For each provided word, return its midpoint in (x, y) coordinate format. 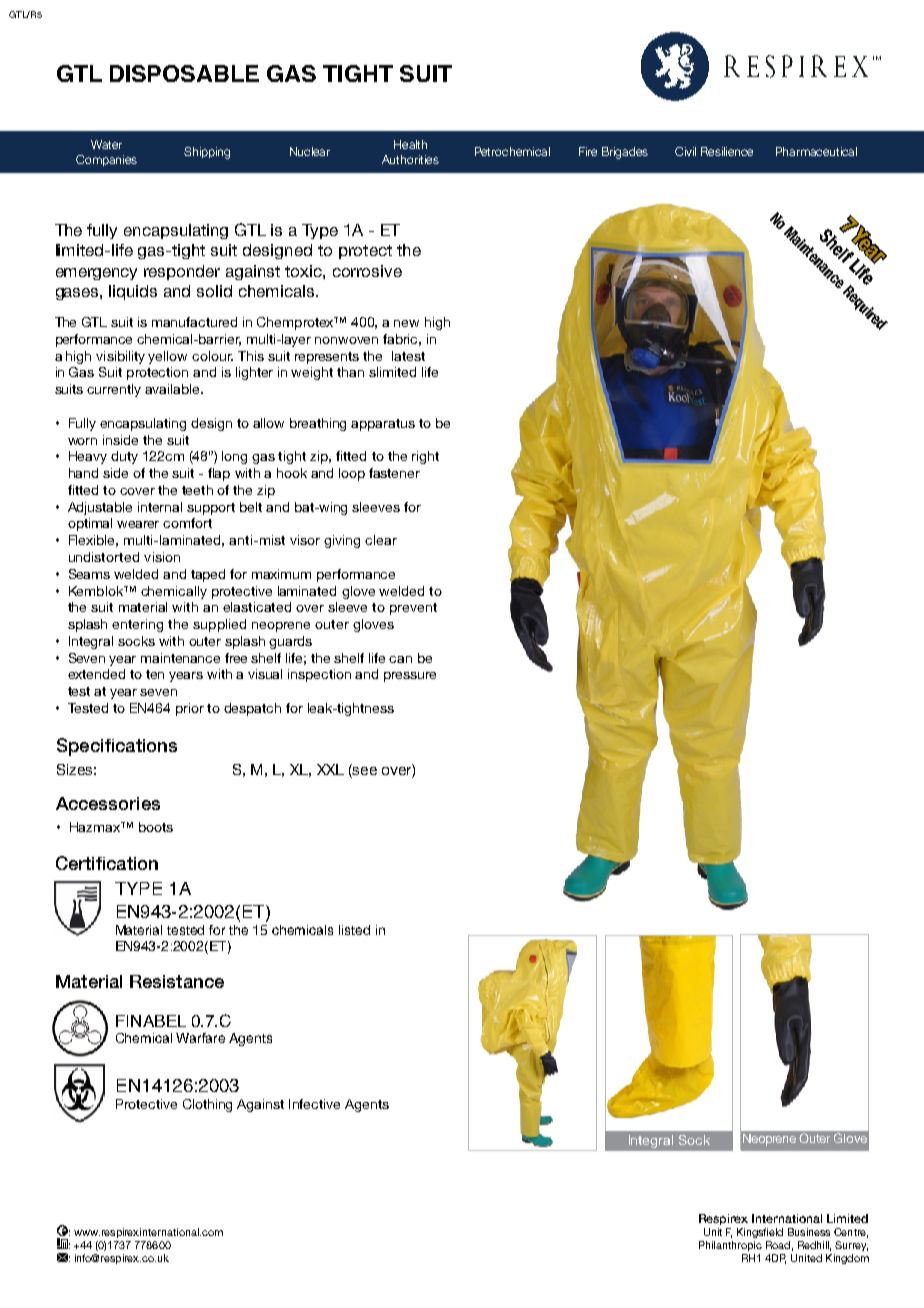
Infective (314, 1104)
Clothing (207, 1105)
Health (410, 144)
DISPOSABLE (184, 73)
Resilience (727, 151)
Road (778, 1245)
